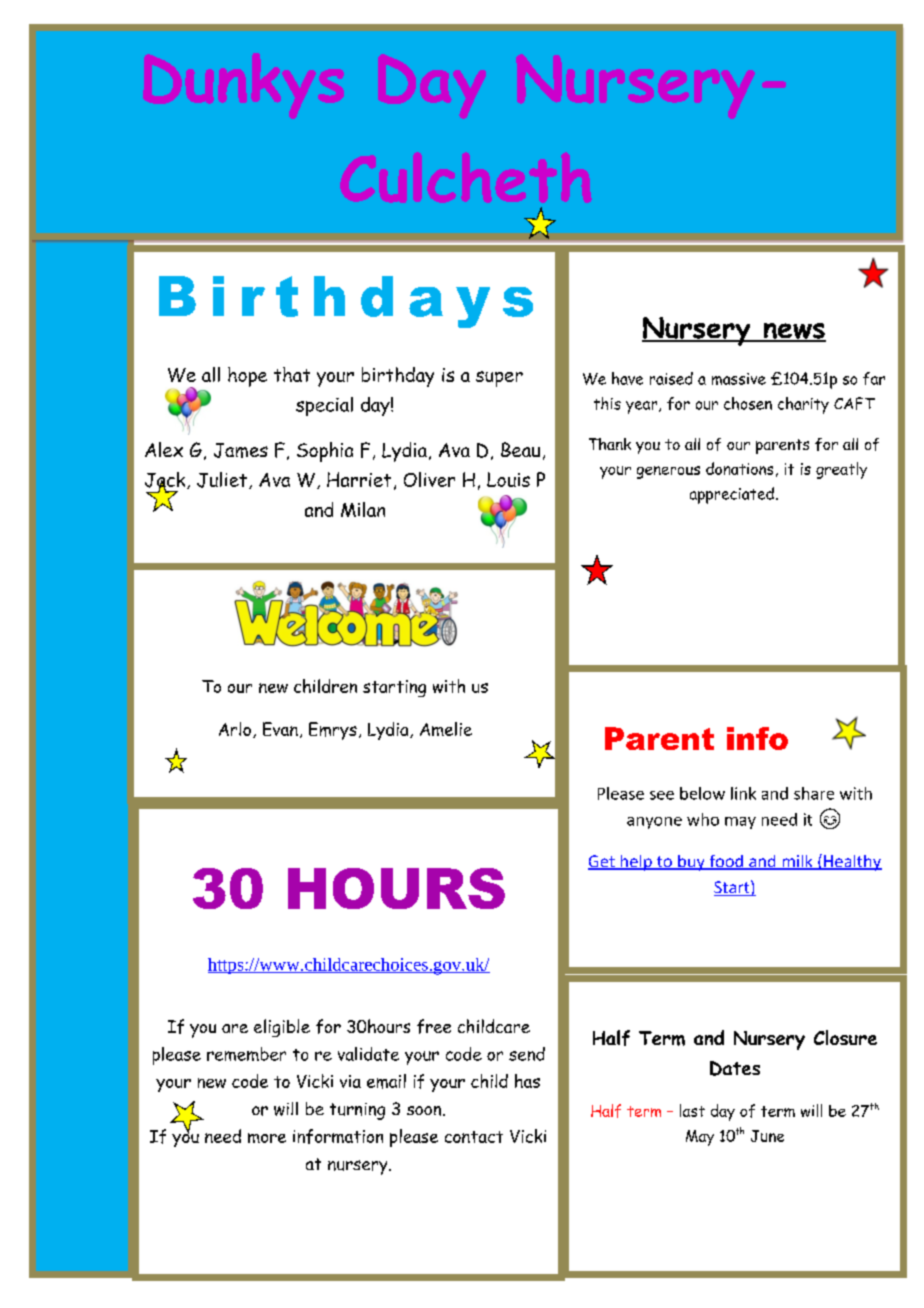  I want to click on milk, so click(797, 862).
